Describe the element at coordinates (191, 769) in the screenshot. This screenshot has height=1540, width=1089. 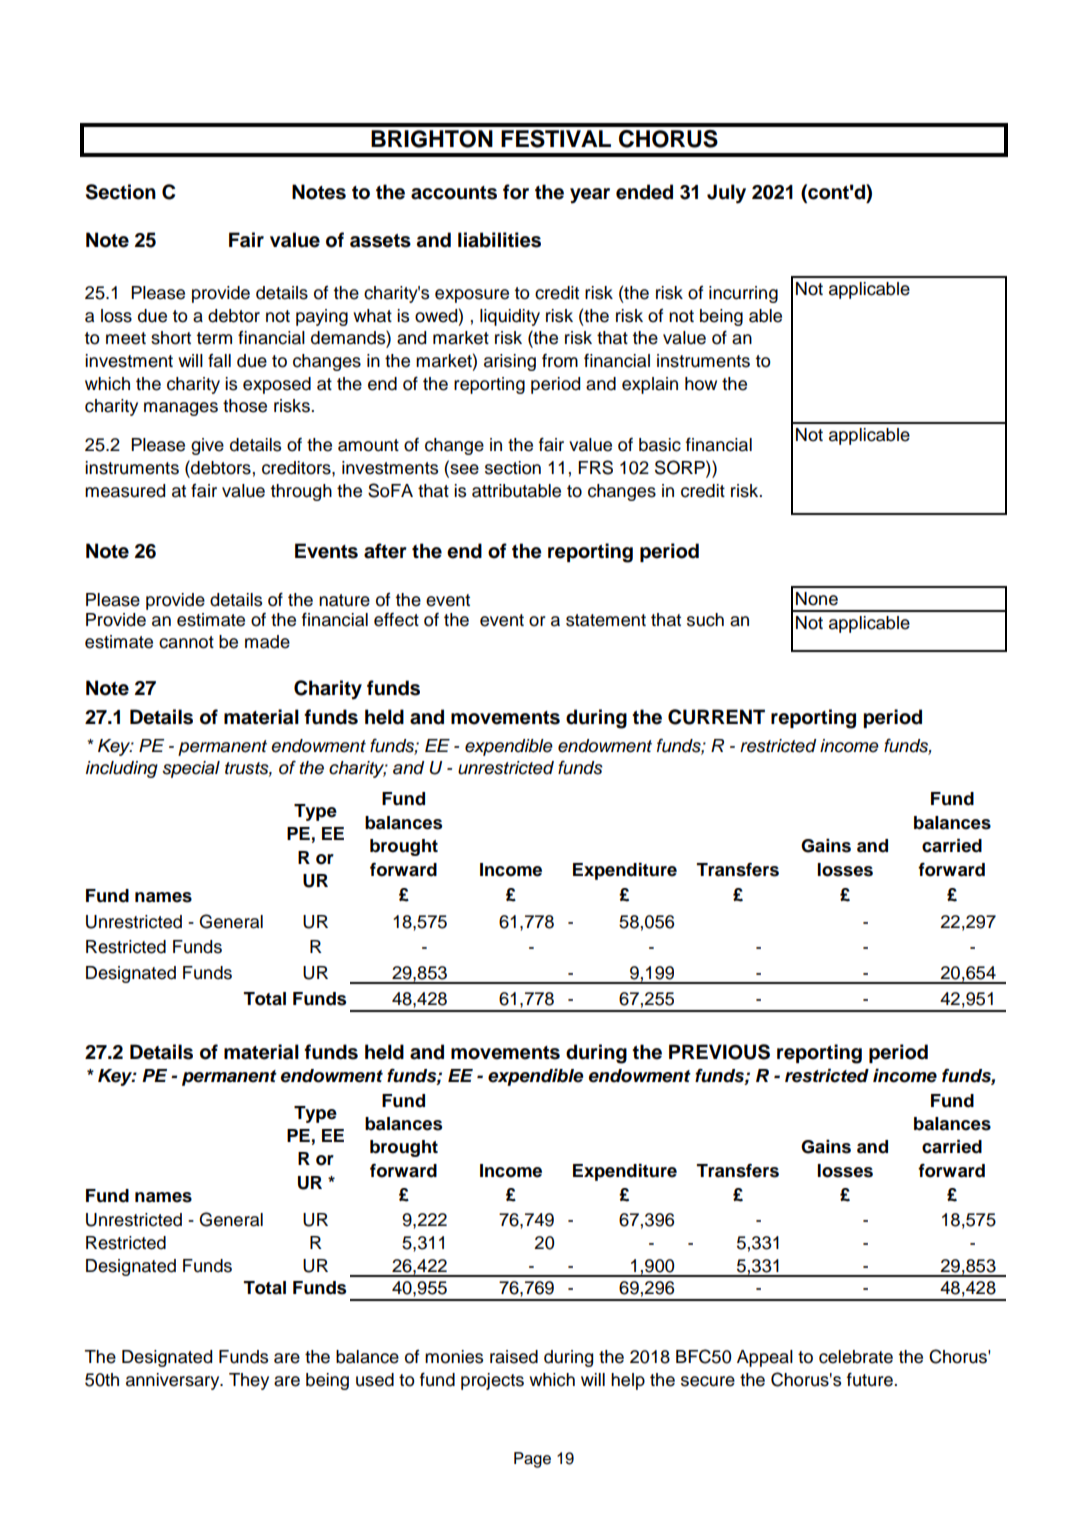
I see `special` at that location.
